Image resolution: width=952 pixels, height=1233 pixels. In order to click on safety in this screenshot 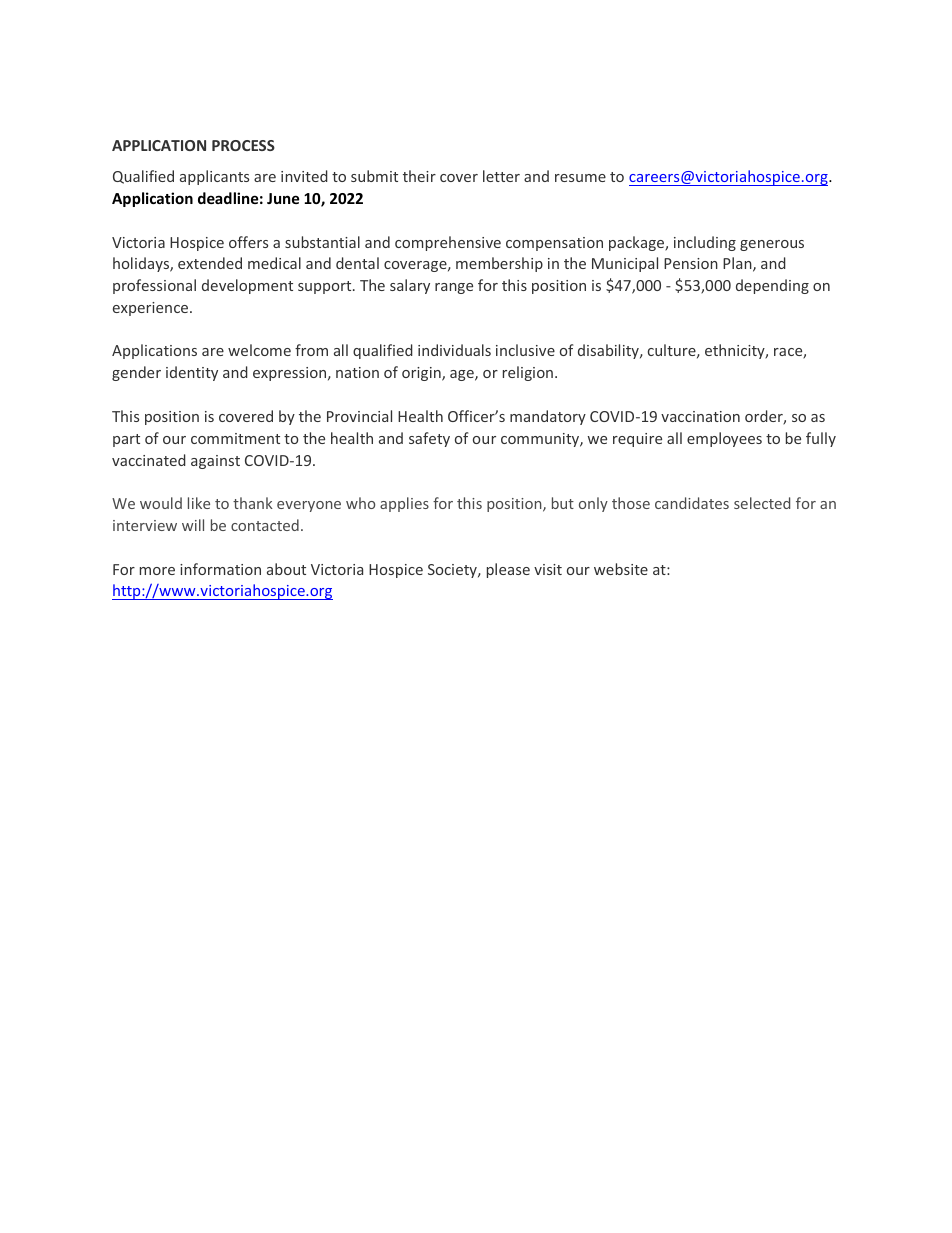, I will do `click(429, 439)`.
